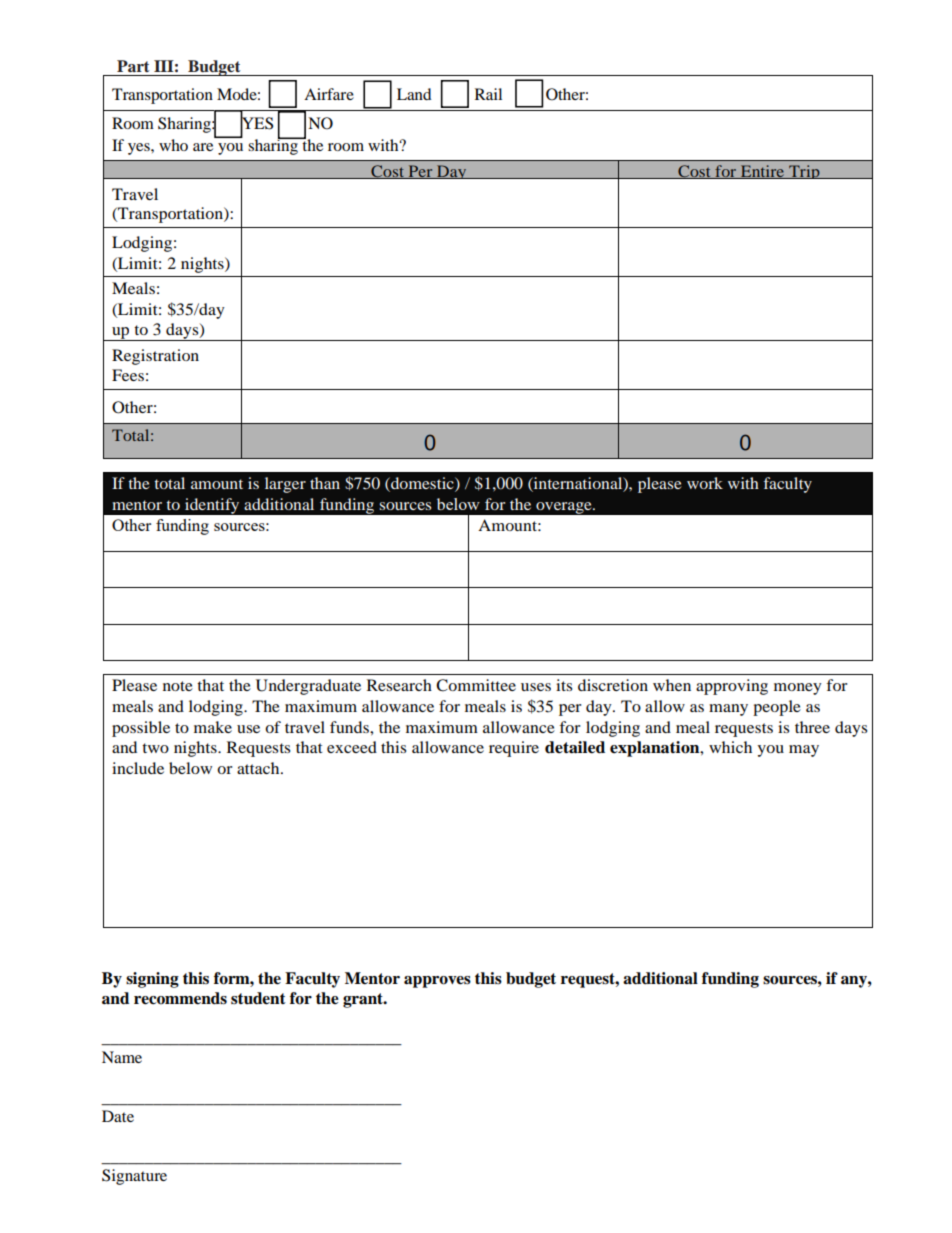  What do you see at coordinates (488, 94) in the page?
I see `Rail` at bounding box center [488, 94].
